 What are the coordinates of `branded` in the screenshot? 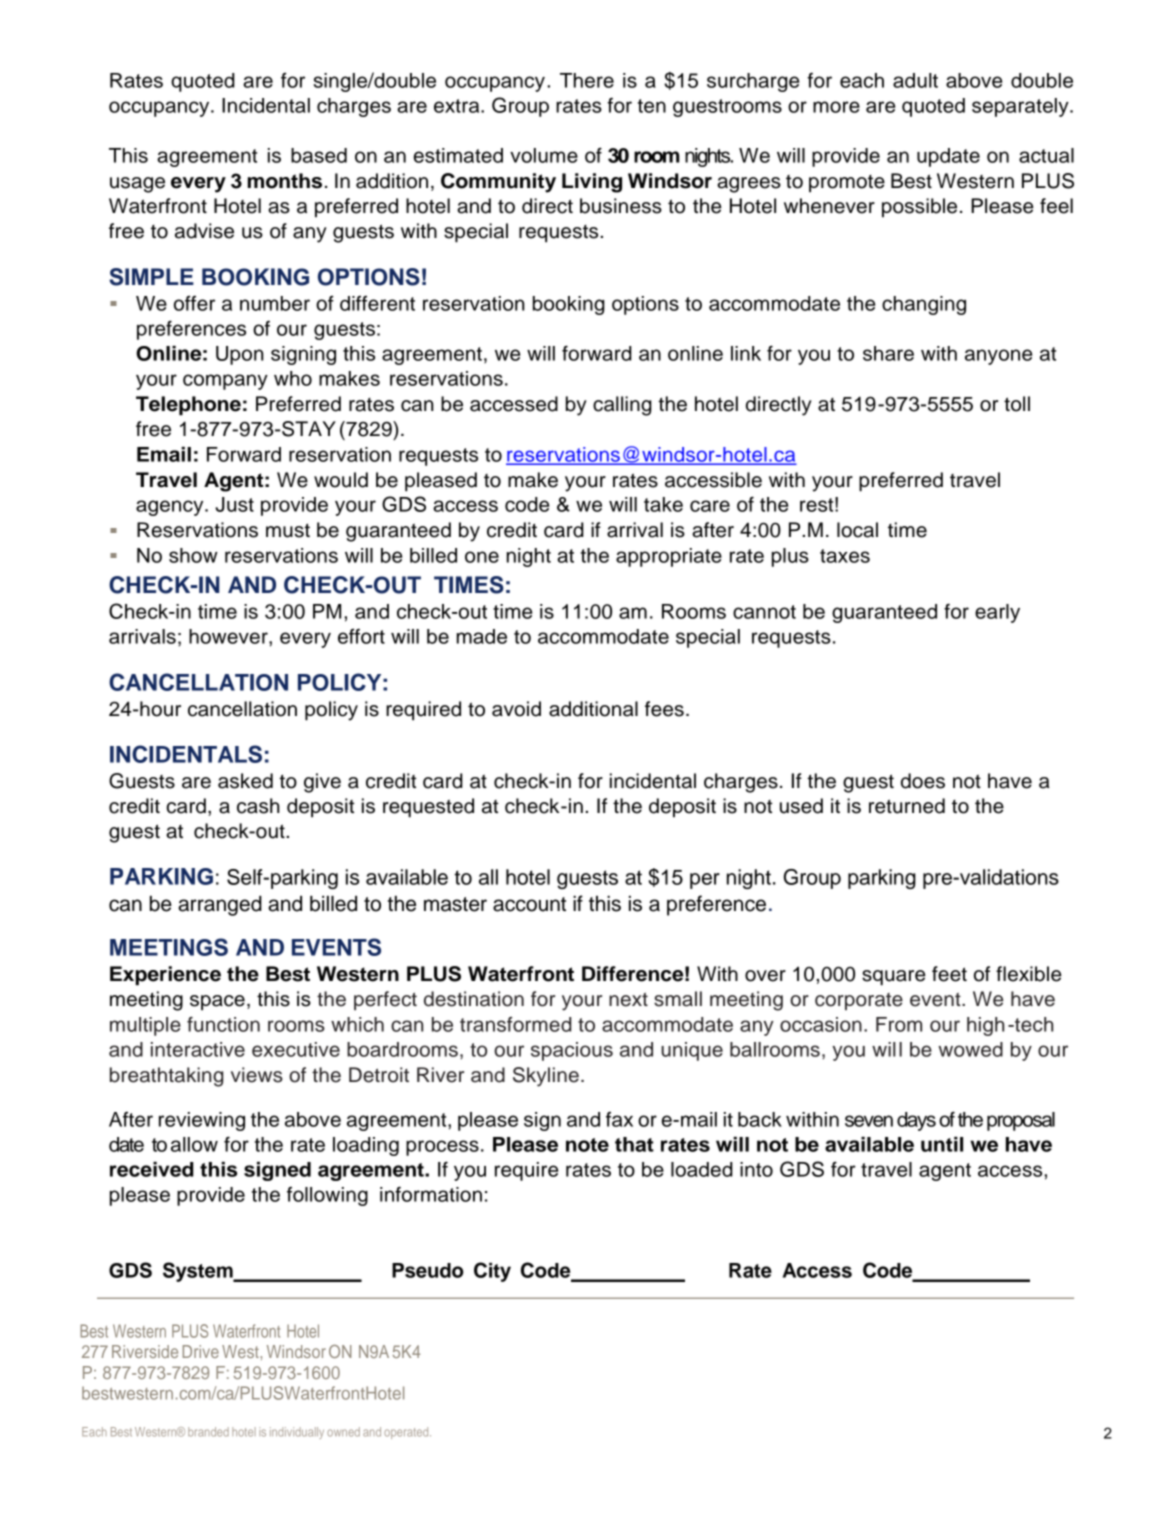 It's located at (208, 1432).
